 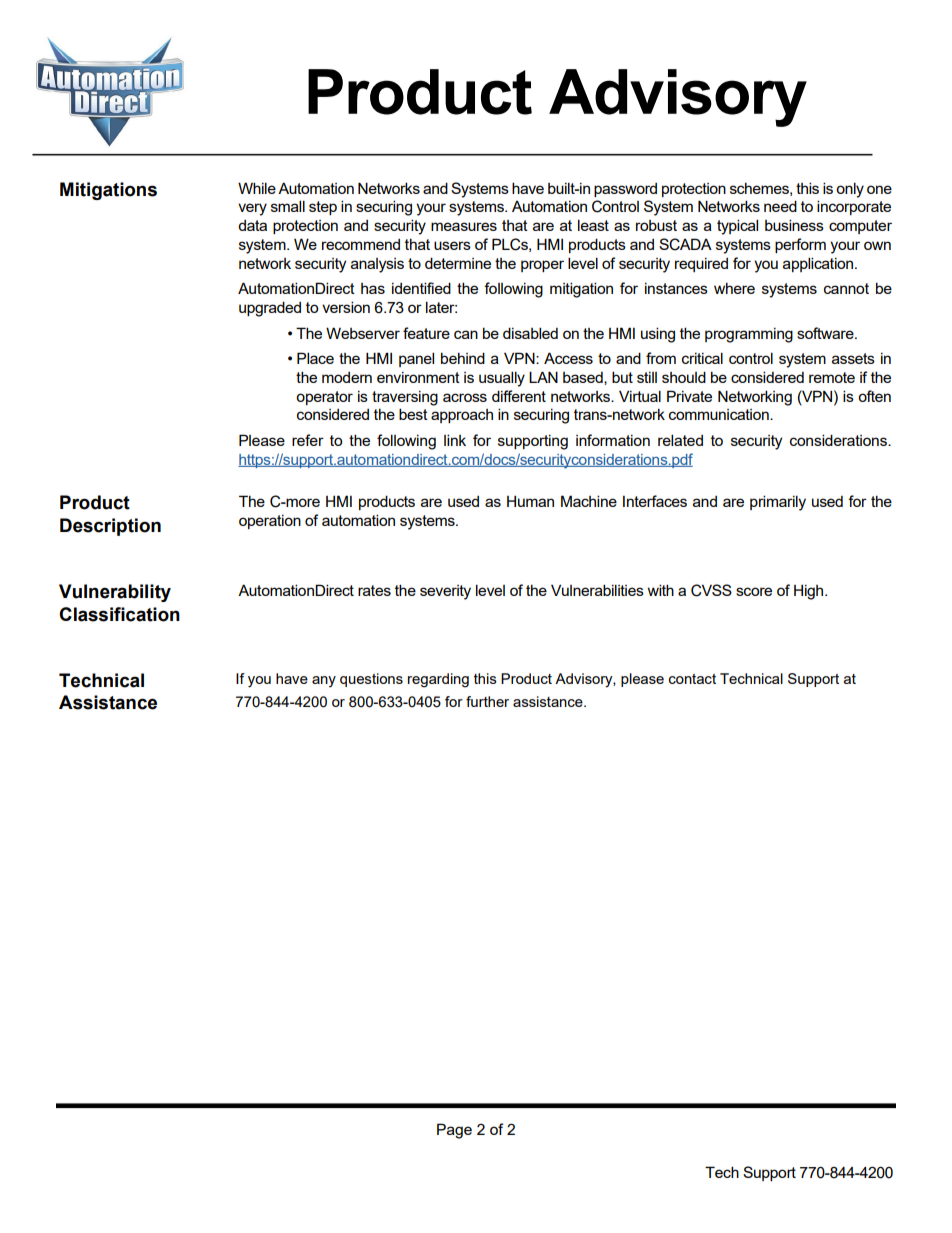 What do you see at coordinates (454, 1131) in the page?
I see `Page` at bounding box center [454, 1131].
